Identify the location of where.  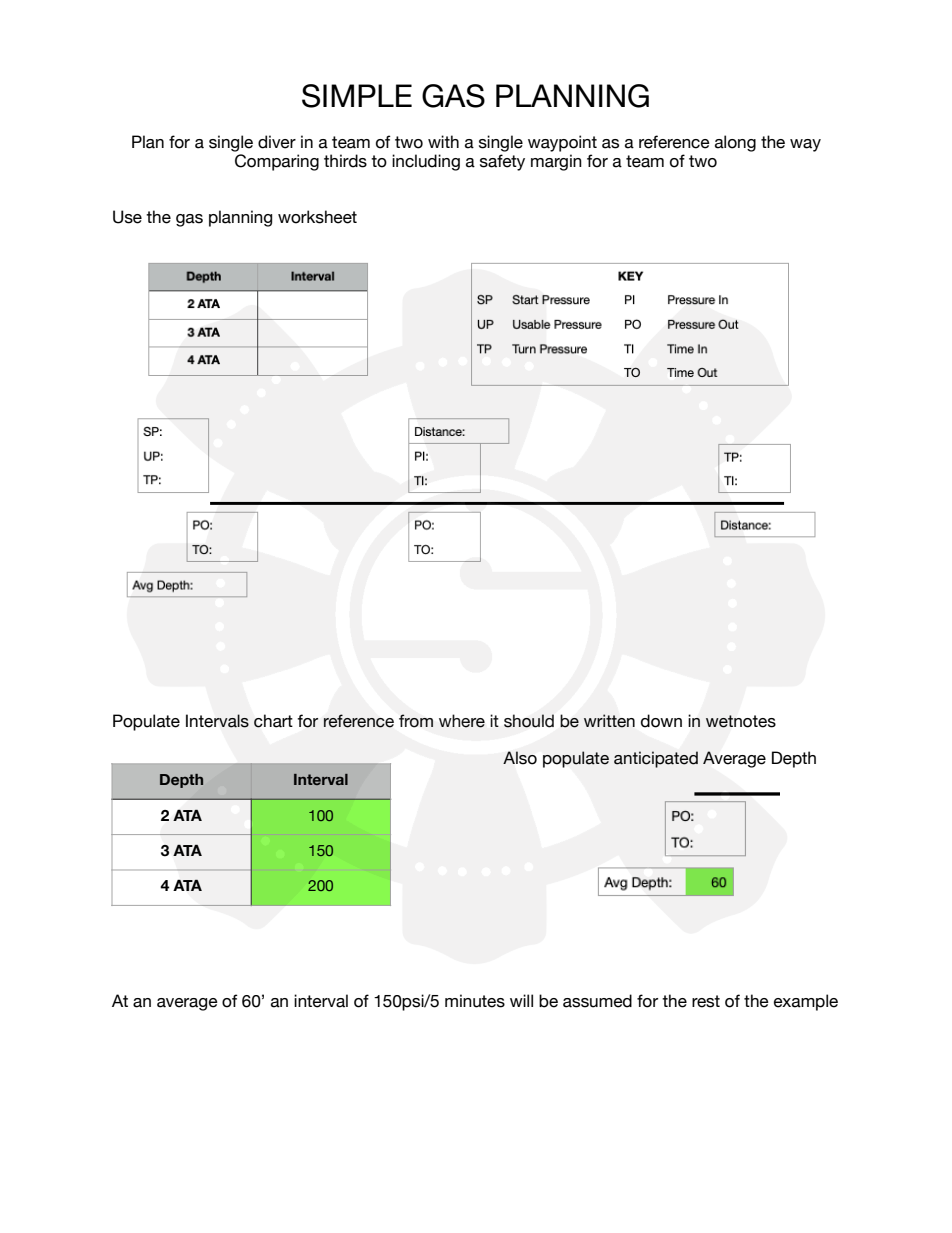
(462, 721).
